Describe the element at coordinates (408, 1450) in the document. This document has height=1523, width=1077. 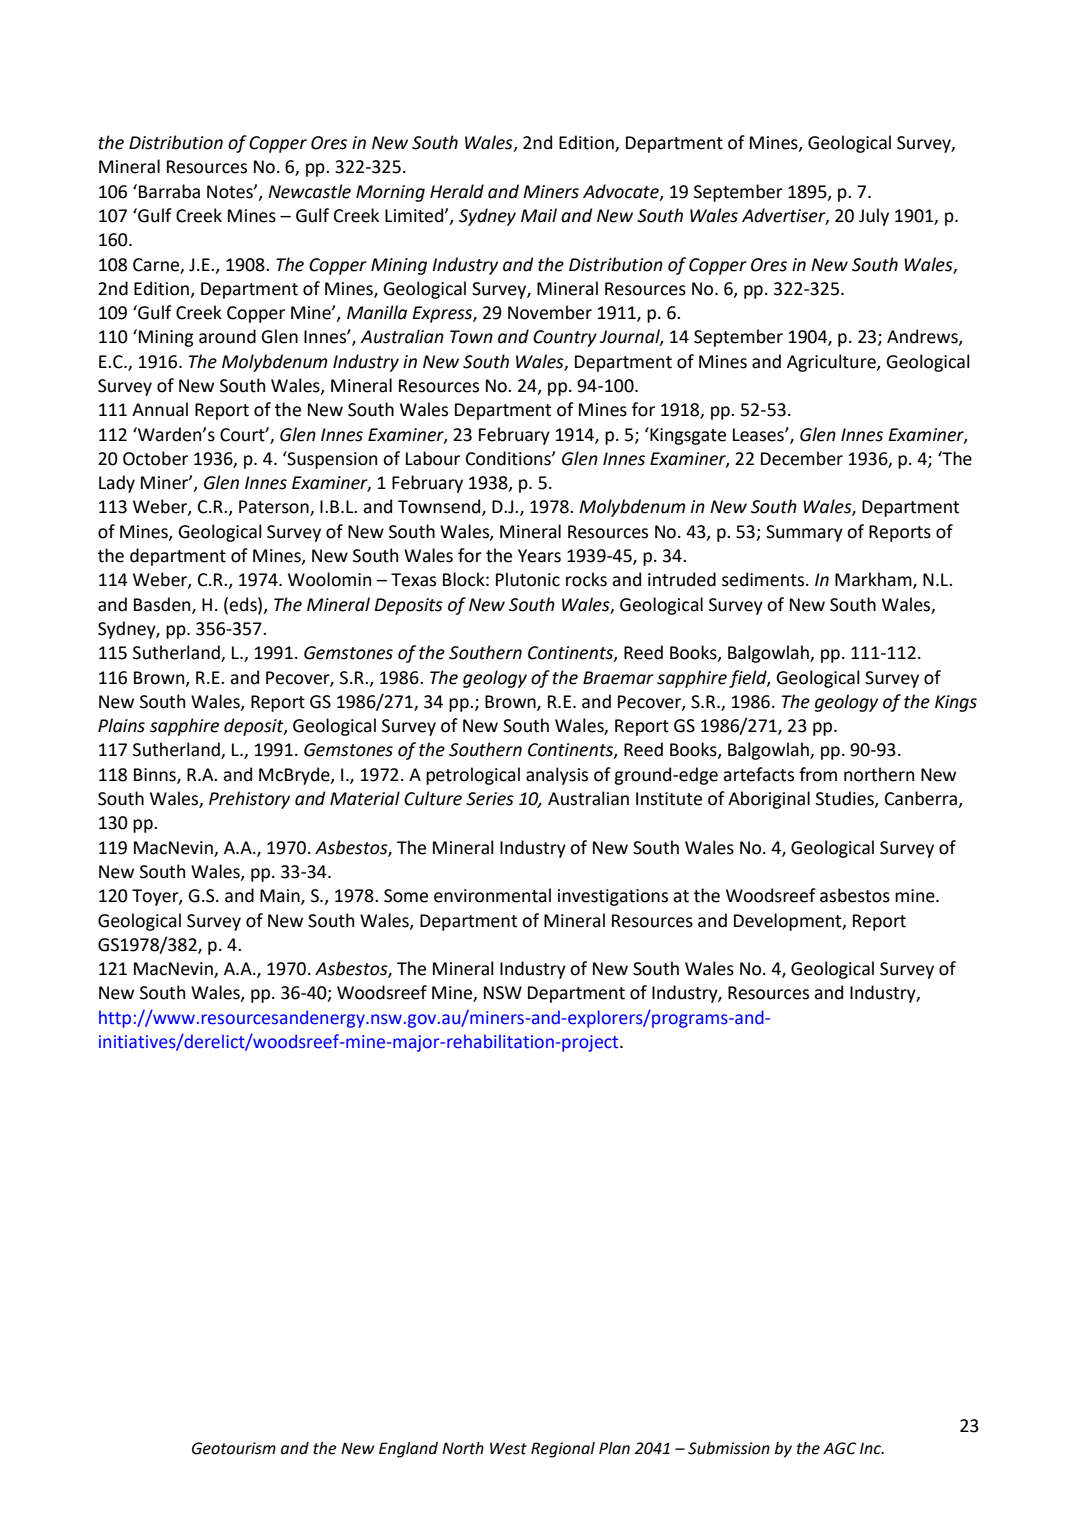
I see `England` at that location.
